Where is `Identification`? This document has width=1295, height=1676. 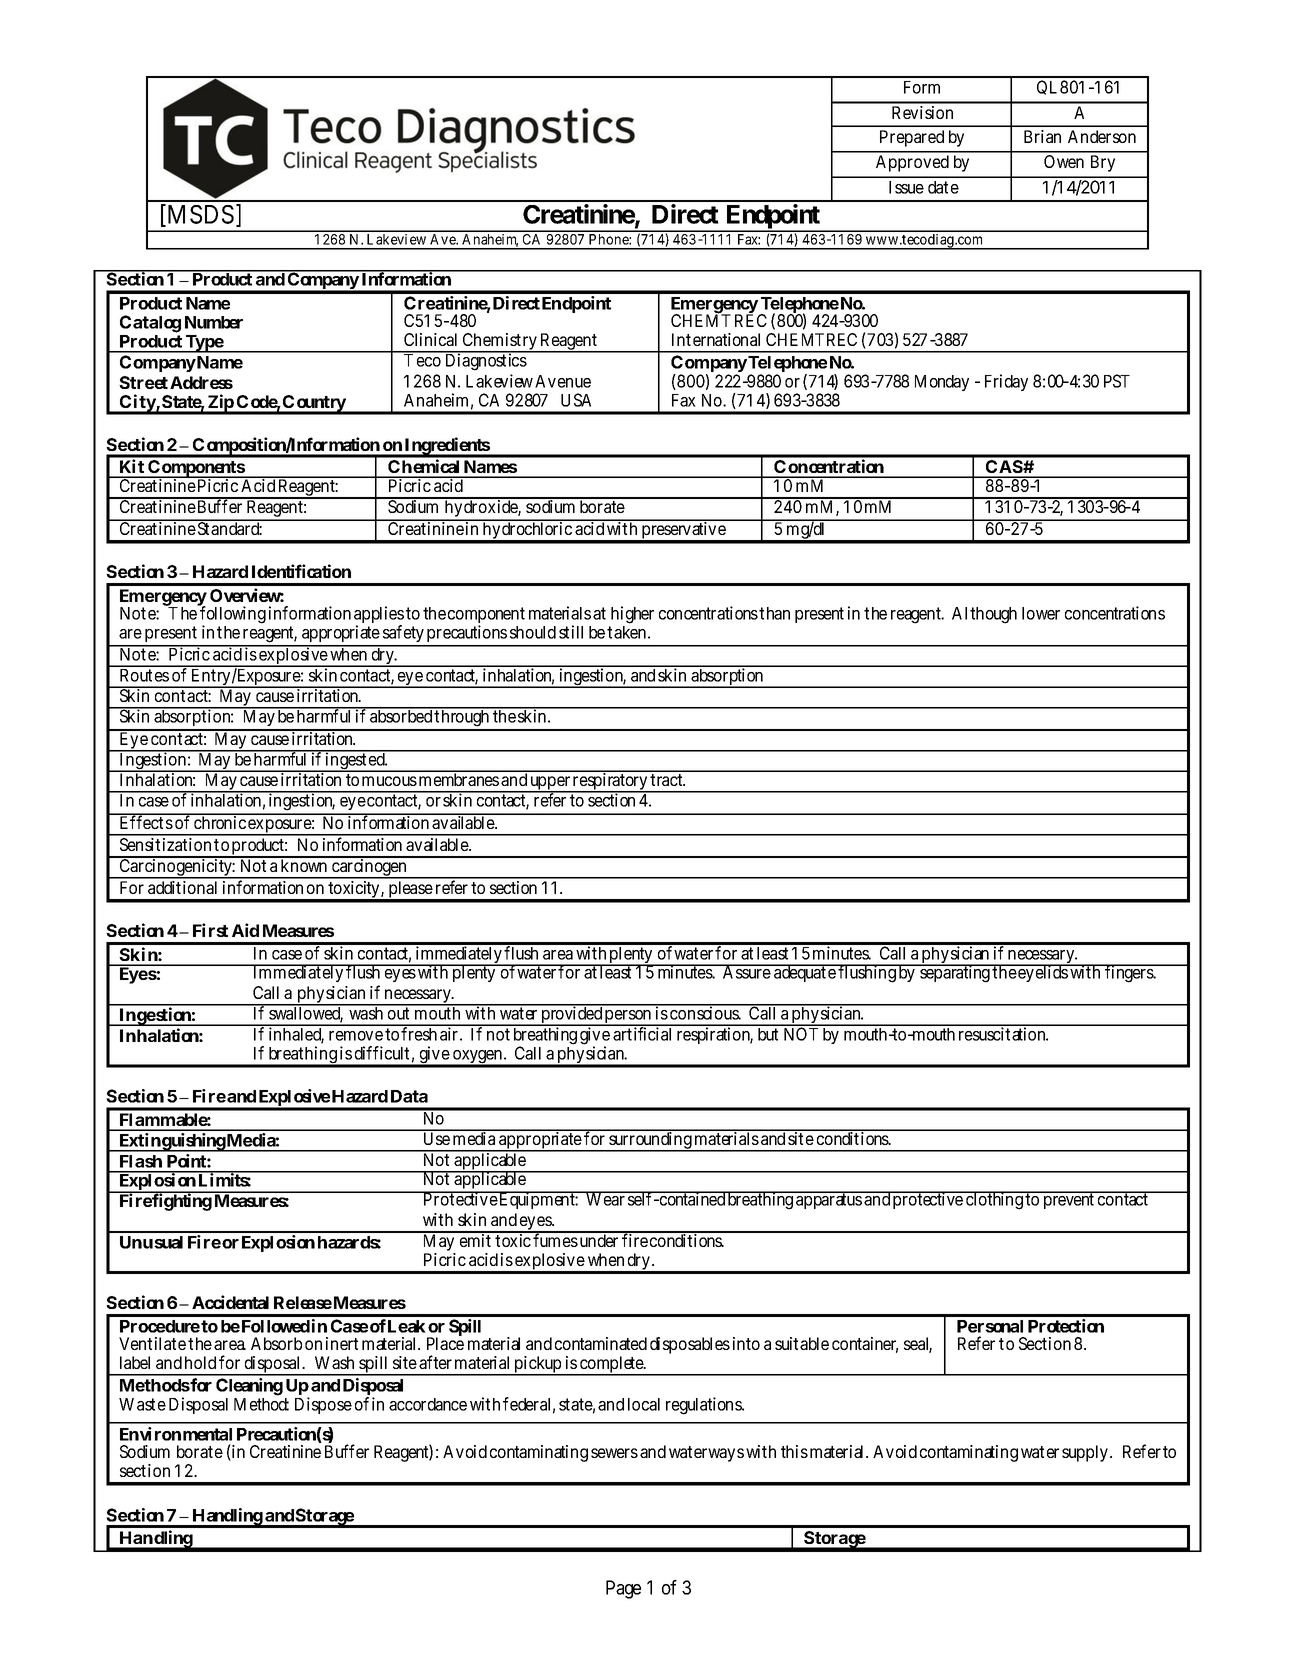 Identification is located at coordinates (301, 571).
